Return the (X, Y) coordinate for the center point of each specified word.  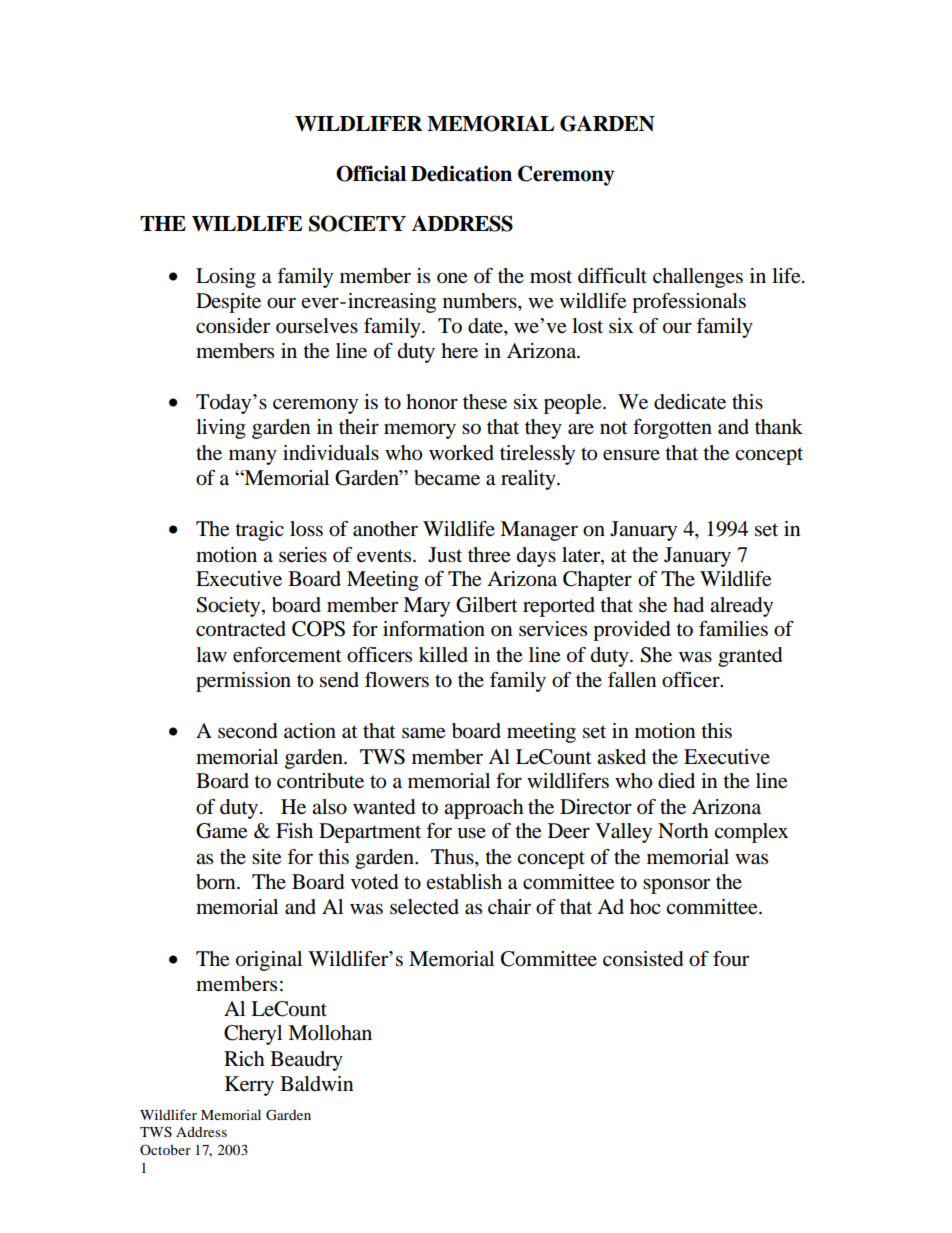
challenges (698, 278)
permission (243, 682)
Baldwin (317, 1084)
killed (443, 655)
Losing (226, 278)
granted (750, 657)
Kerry (249, 1086)
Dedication (461, 173)
